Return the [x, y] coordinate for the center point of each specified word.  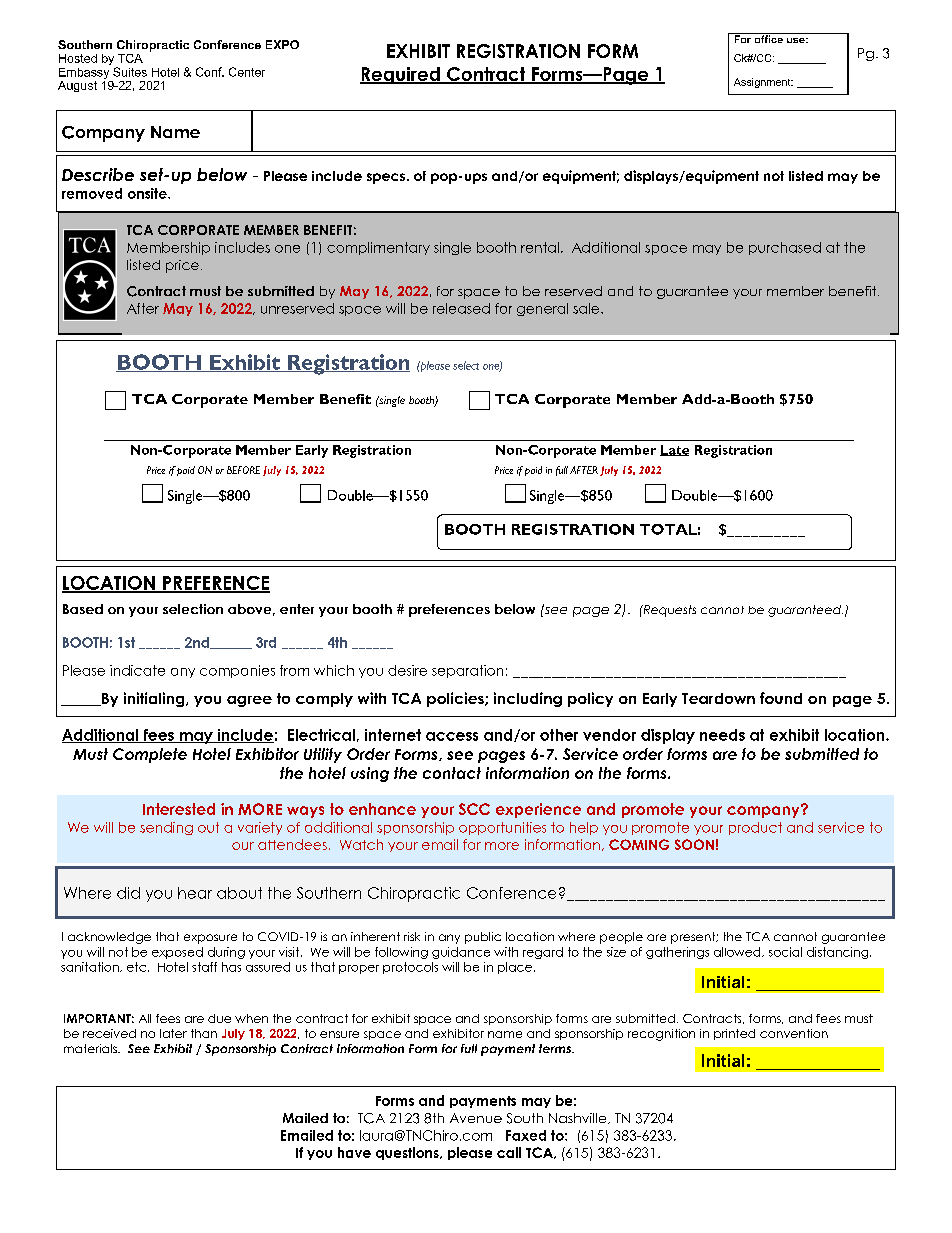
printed [734, 1034]
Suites [130, 72]
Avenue [476, 1118]
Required [401, 75]
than [204, 1033]
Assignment [763, 83]
